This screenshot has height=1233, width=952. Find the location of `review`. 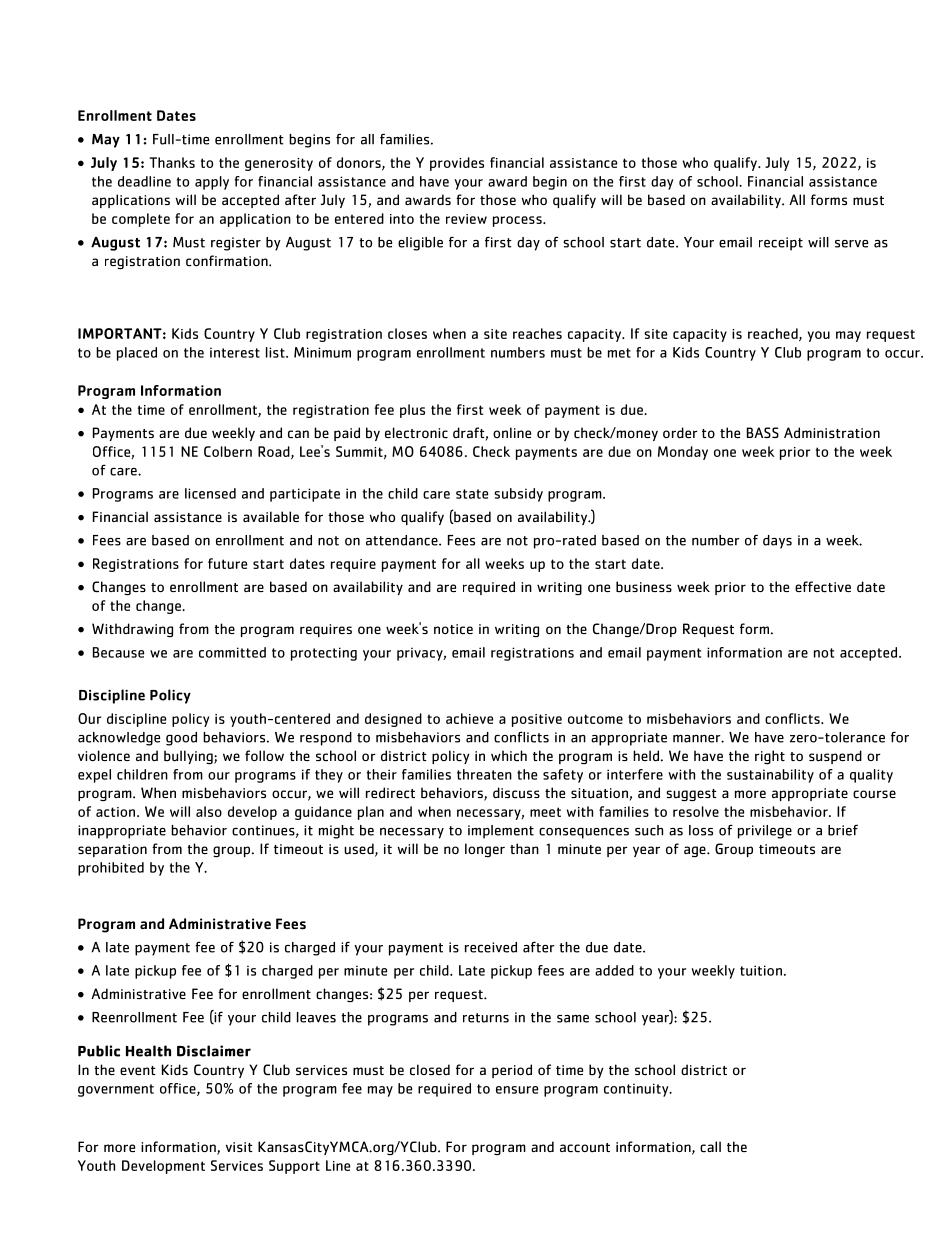

review is located at coordinates (466, 219).
